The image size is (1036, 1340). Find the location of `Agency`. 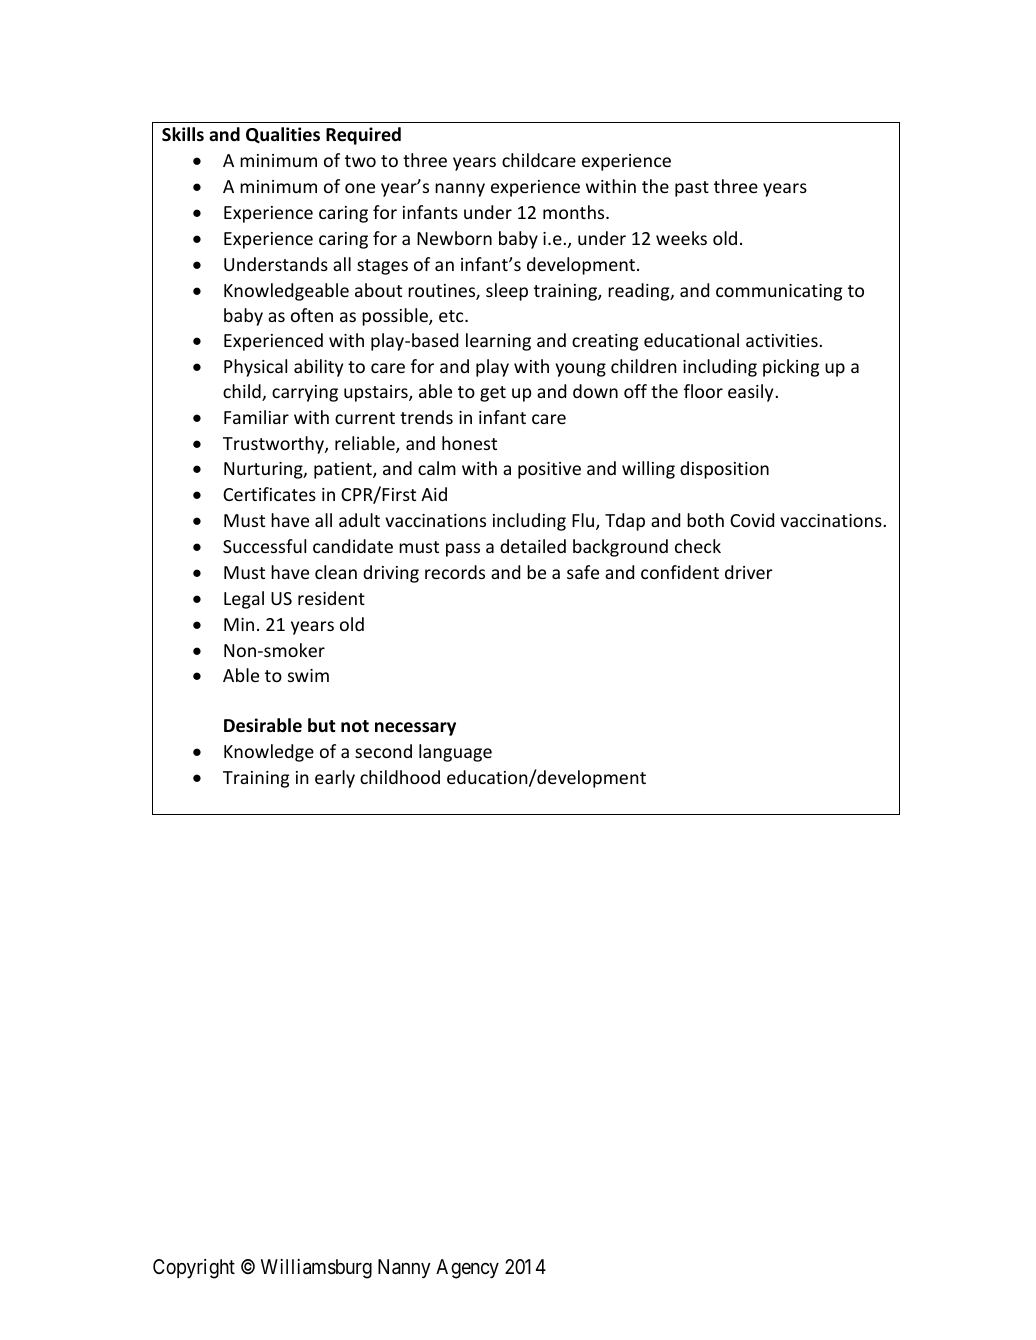

Agency is located at coordinates (467, 1269).
